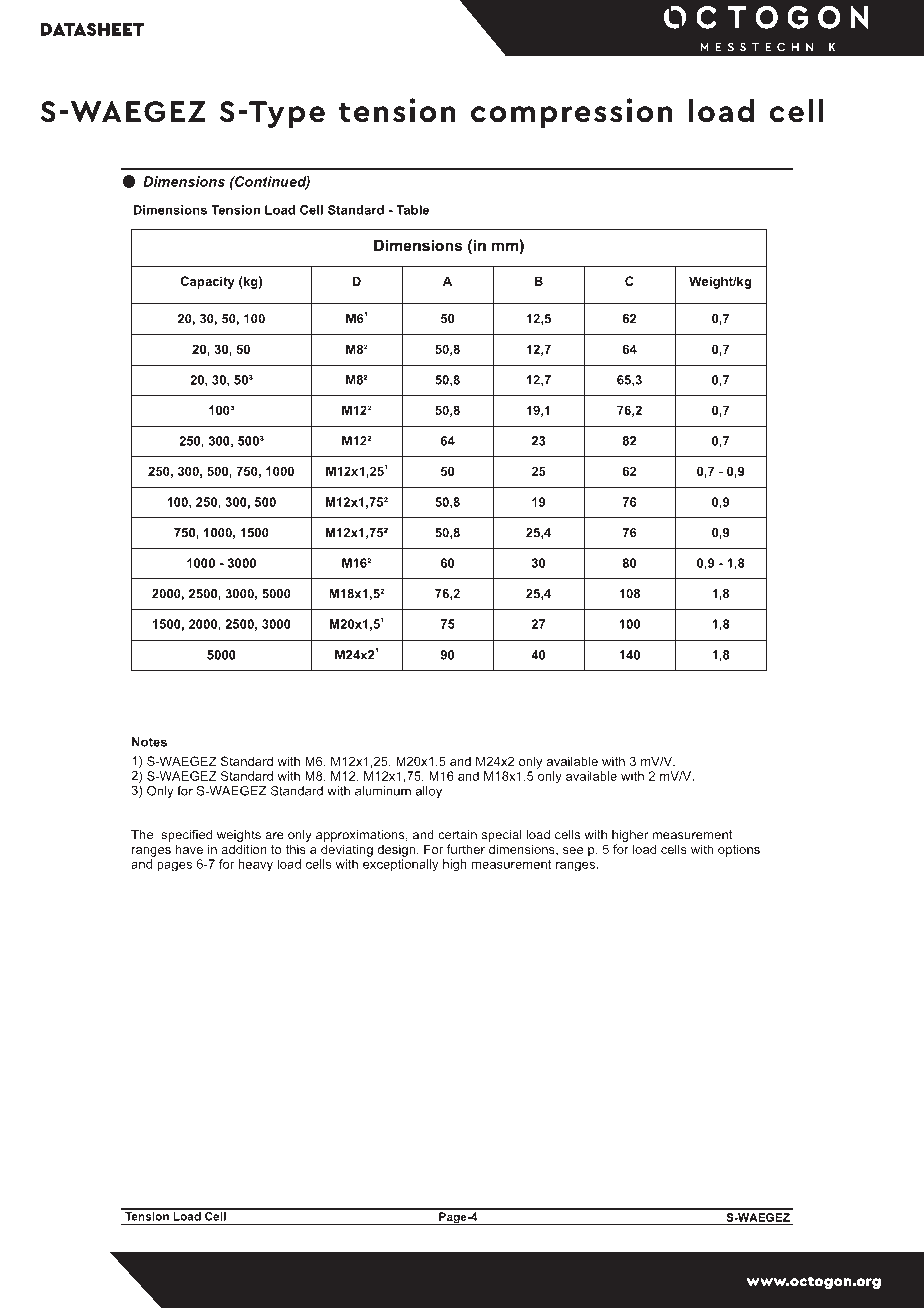 The height and width of the image is (1308, 924). I want to click on have, so click(189, 849).
